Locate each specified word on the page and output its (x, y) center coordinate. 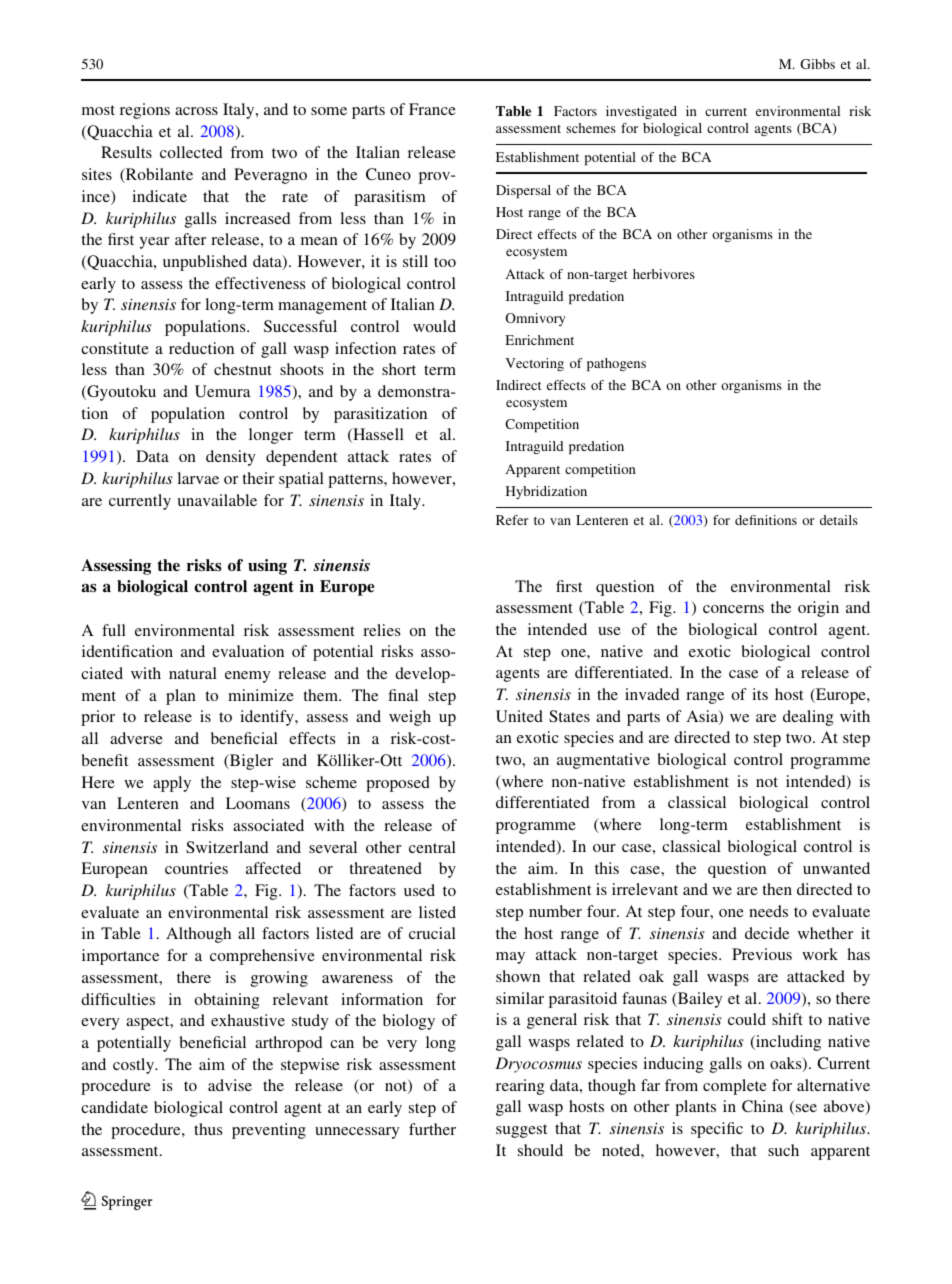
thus (208, 1129)
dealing (808, 718)
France (432, 109)
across (196, 111)
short (399, 369)
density (230, 458)
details (839, 520)
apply (172, 784)
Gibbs (817, 64)
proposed (398, 784)
